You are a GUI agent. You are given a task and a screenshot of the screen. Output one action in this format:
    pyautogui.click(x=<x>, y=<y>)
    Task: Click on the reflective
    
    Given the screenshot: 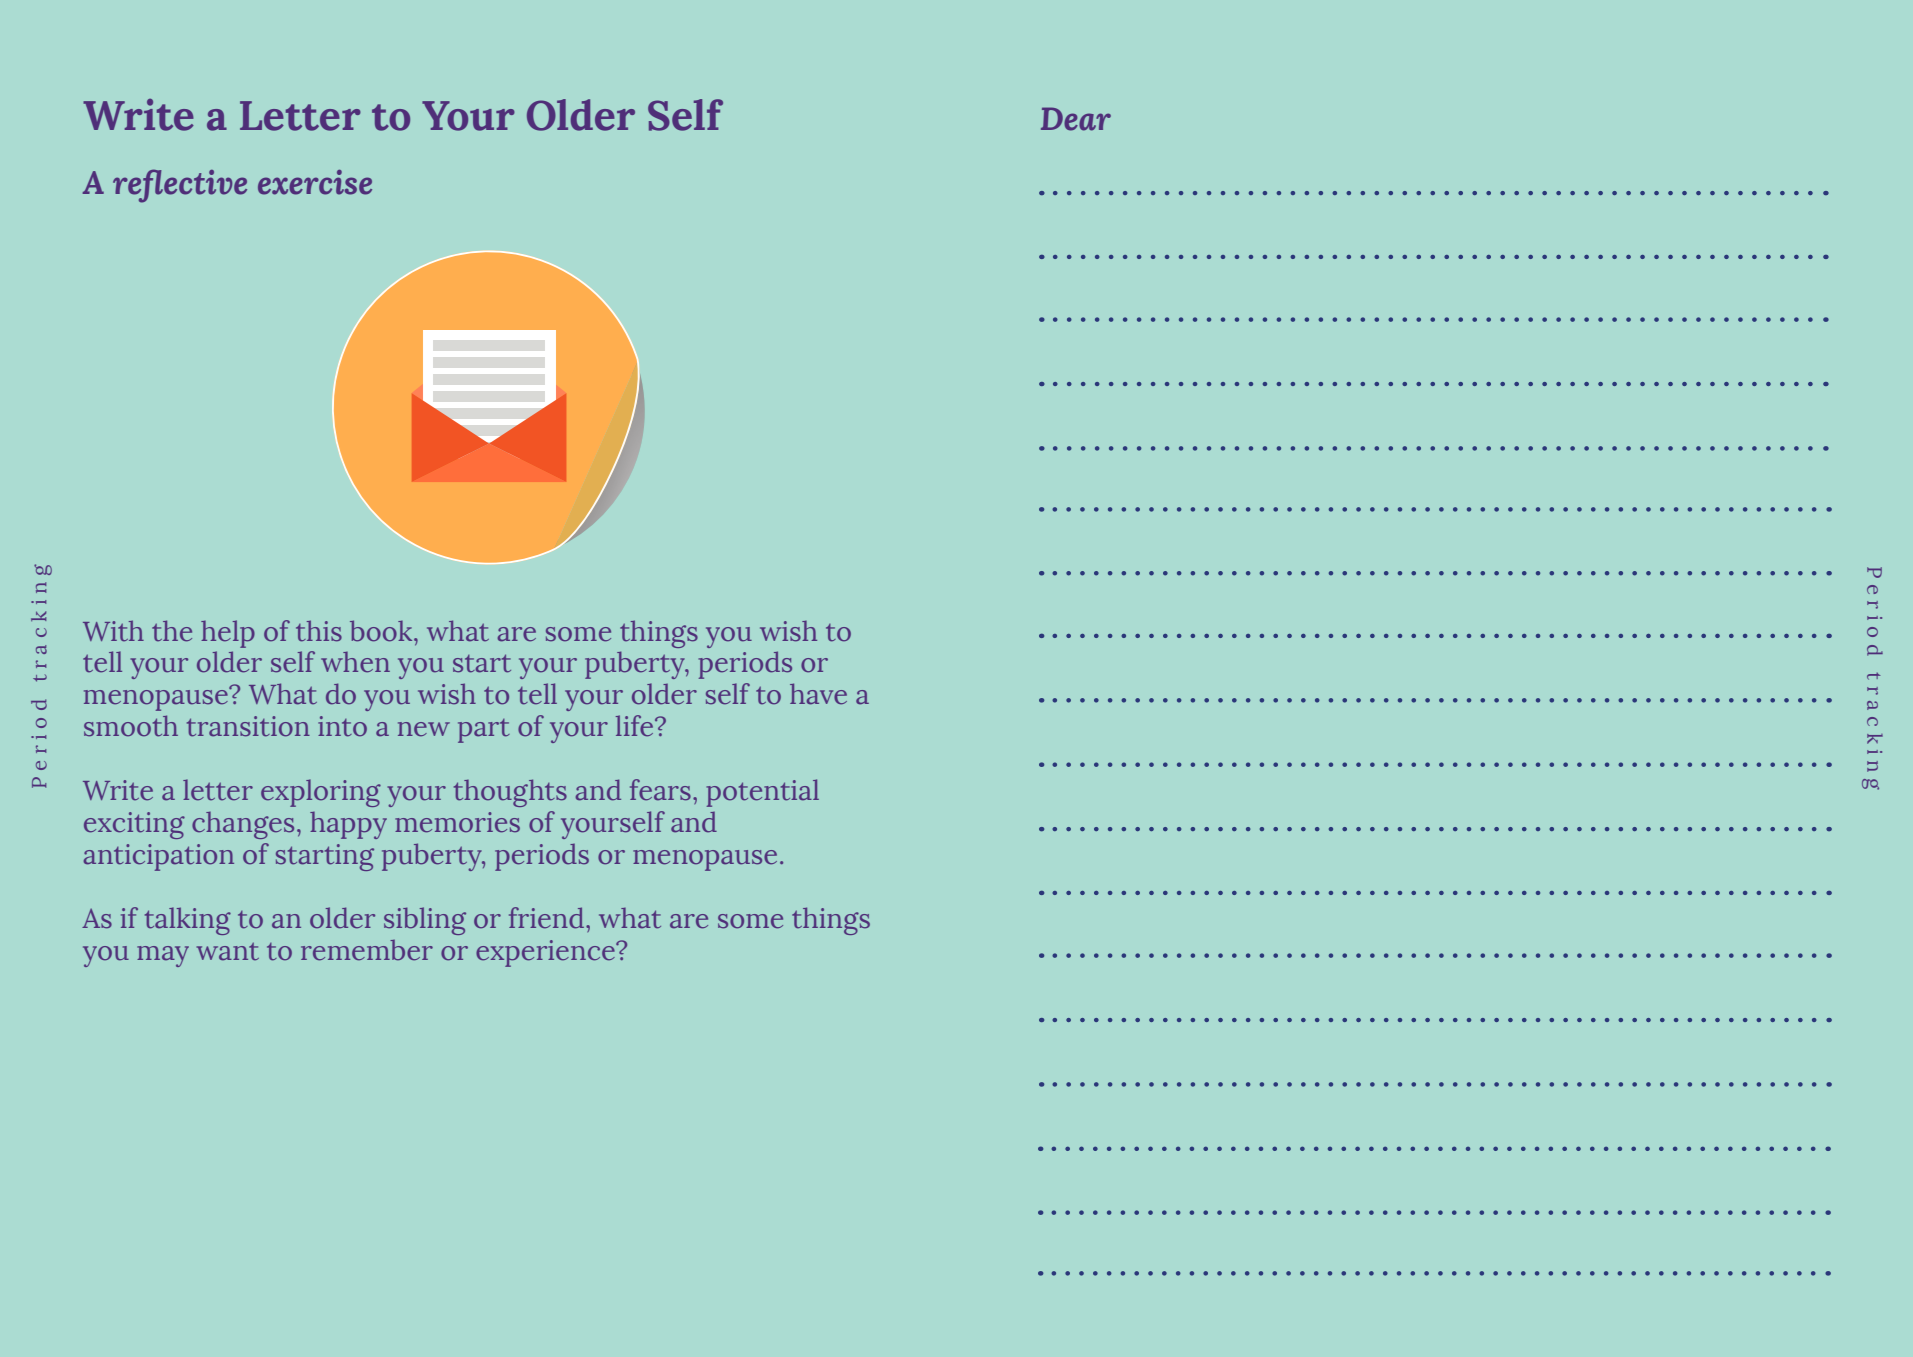 What is the action you would take?
    pyautogui.click(x=180, y=186)
